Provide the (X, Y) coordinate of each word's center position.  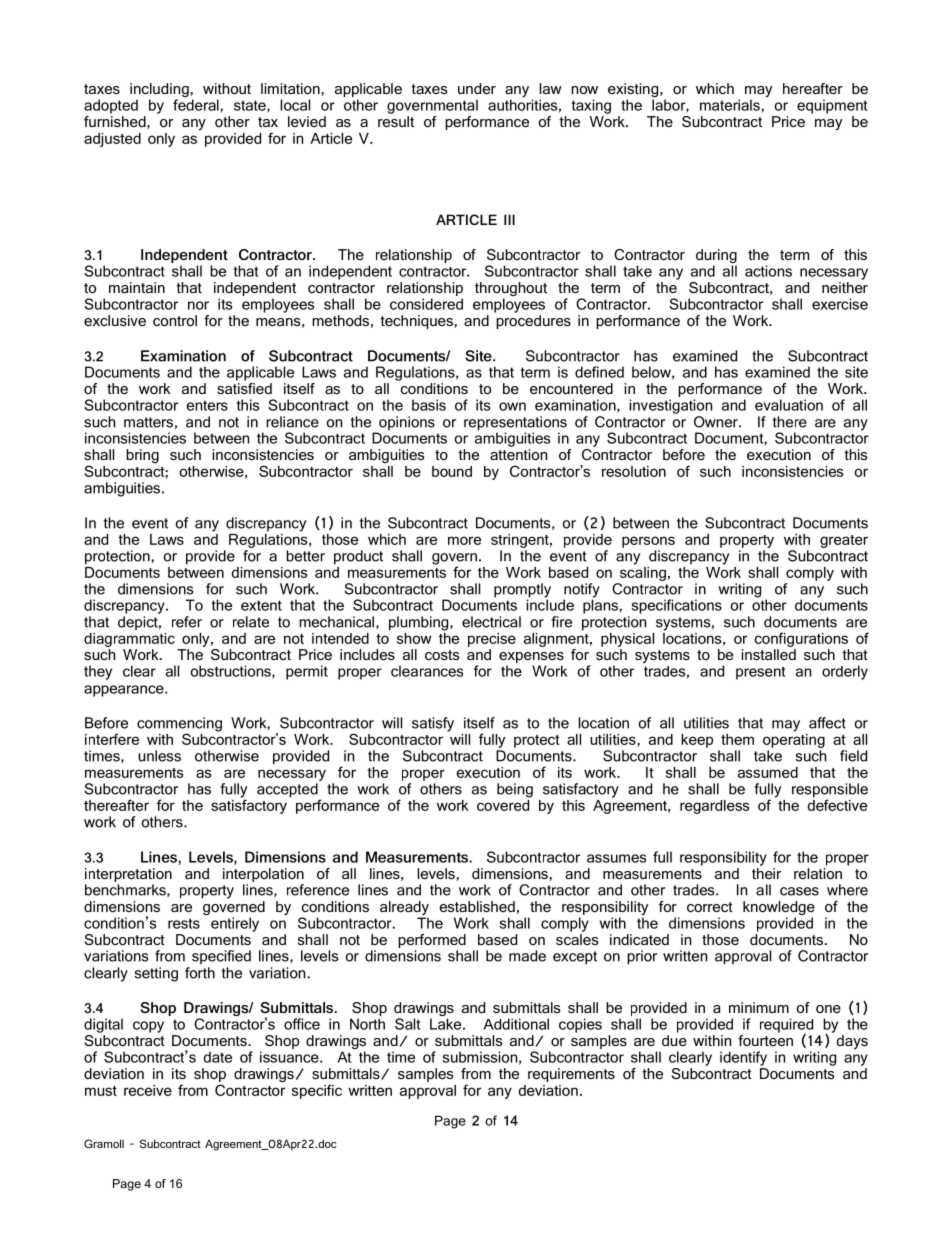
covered (504, 804)
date (218, 1057)
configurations (801, 639)
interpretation (128, 875)
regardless (714, 807)
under (477, 88)
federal (196, 105)
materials (730, 105)
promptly (522, 591)
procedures (533, 322)
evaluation (789, 405)
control (175, 320)
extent (261, 605)
